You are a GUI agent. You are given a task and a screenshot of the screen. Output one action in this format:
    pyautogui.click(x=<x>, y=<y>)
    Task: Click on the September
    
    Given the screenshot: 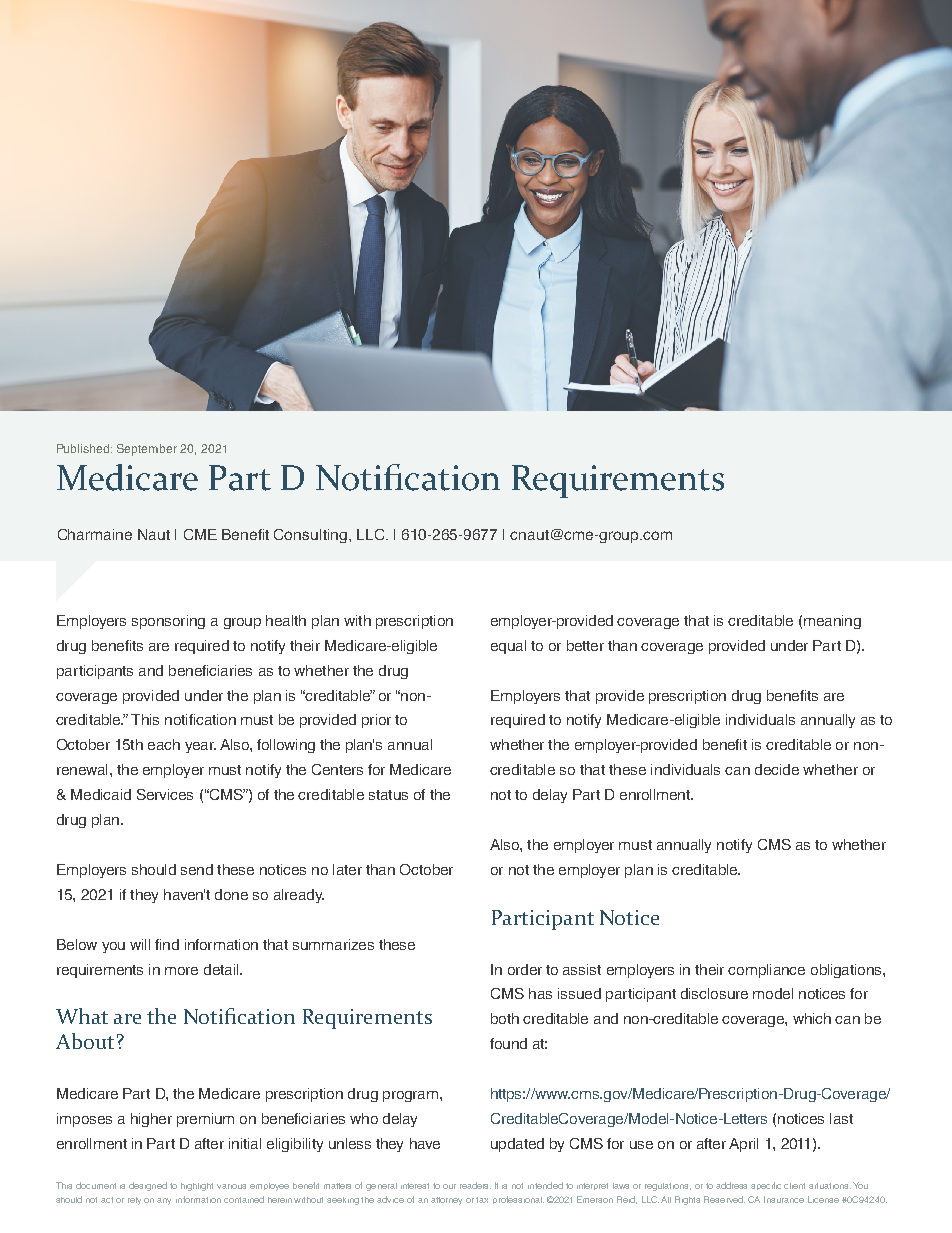 What is the action you would take?
    pyautogui.click(x=147, y=450)
